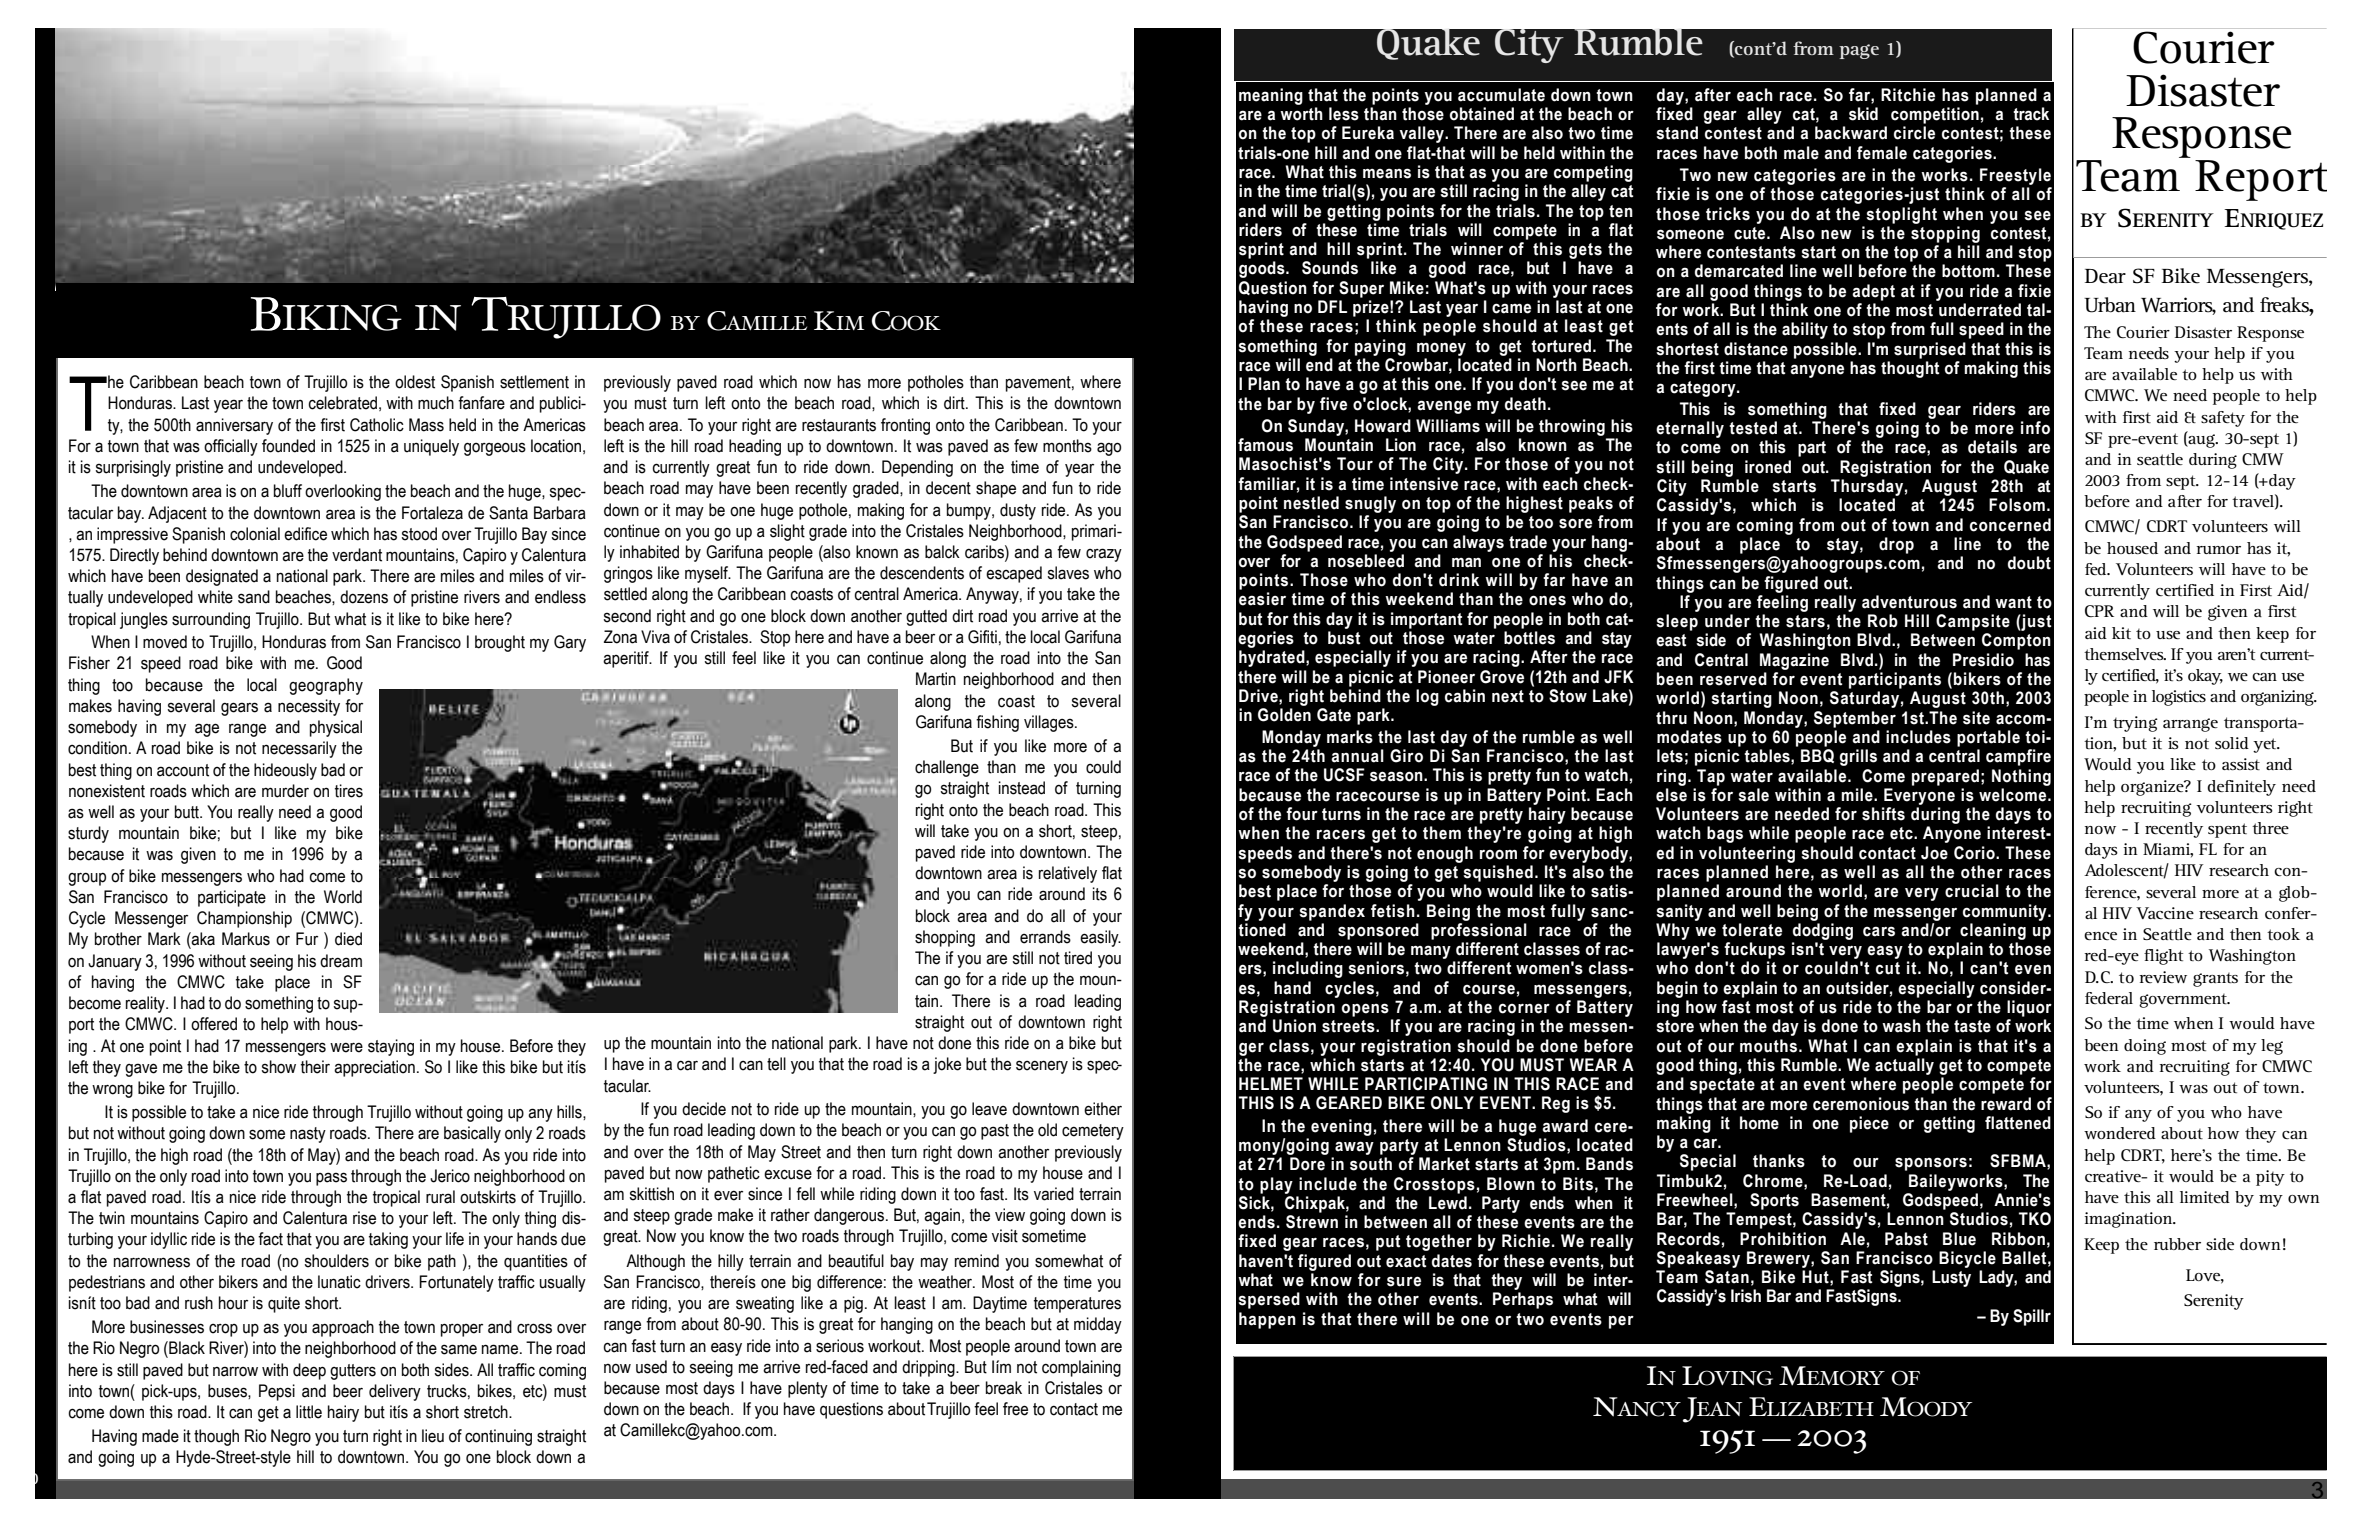 This page has height=1528, width=2361. Describe the element at coordinates (2006, 1104) in the page. I see `reward` at that location.
